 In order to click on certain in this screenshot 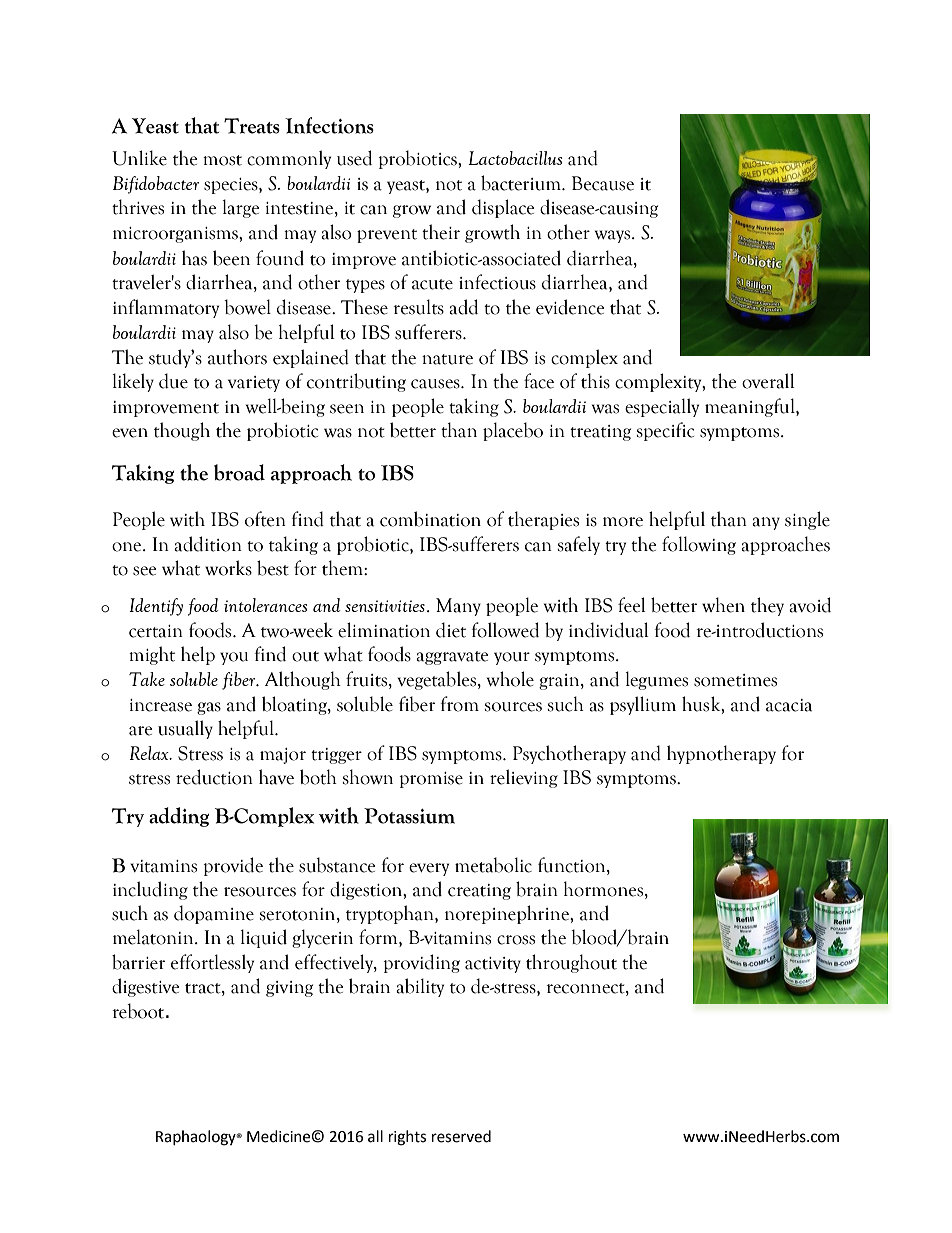, I will do `click(156, 631)`.
